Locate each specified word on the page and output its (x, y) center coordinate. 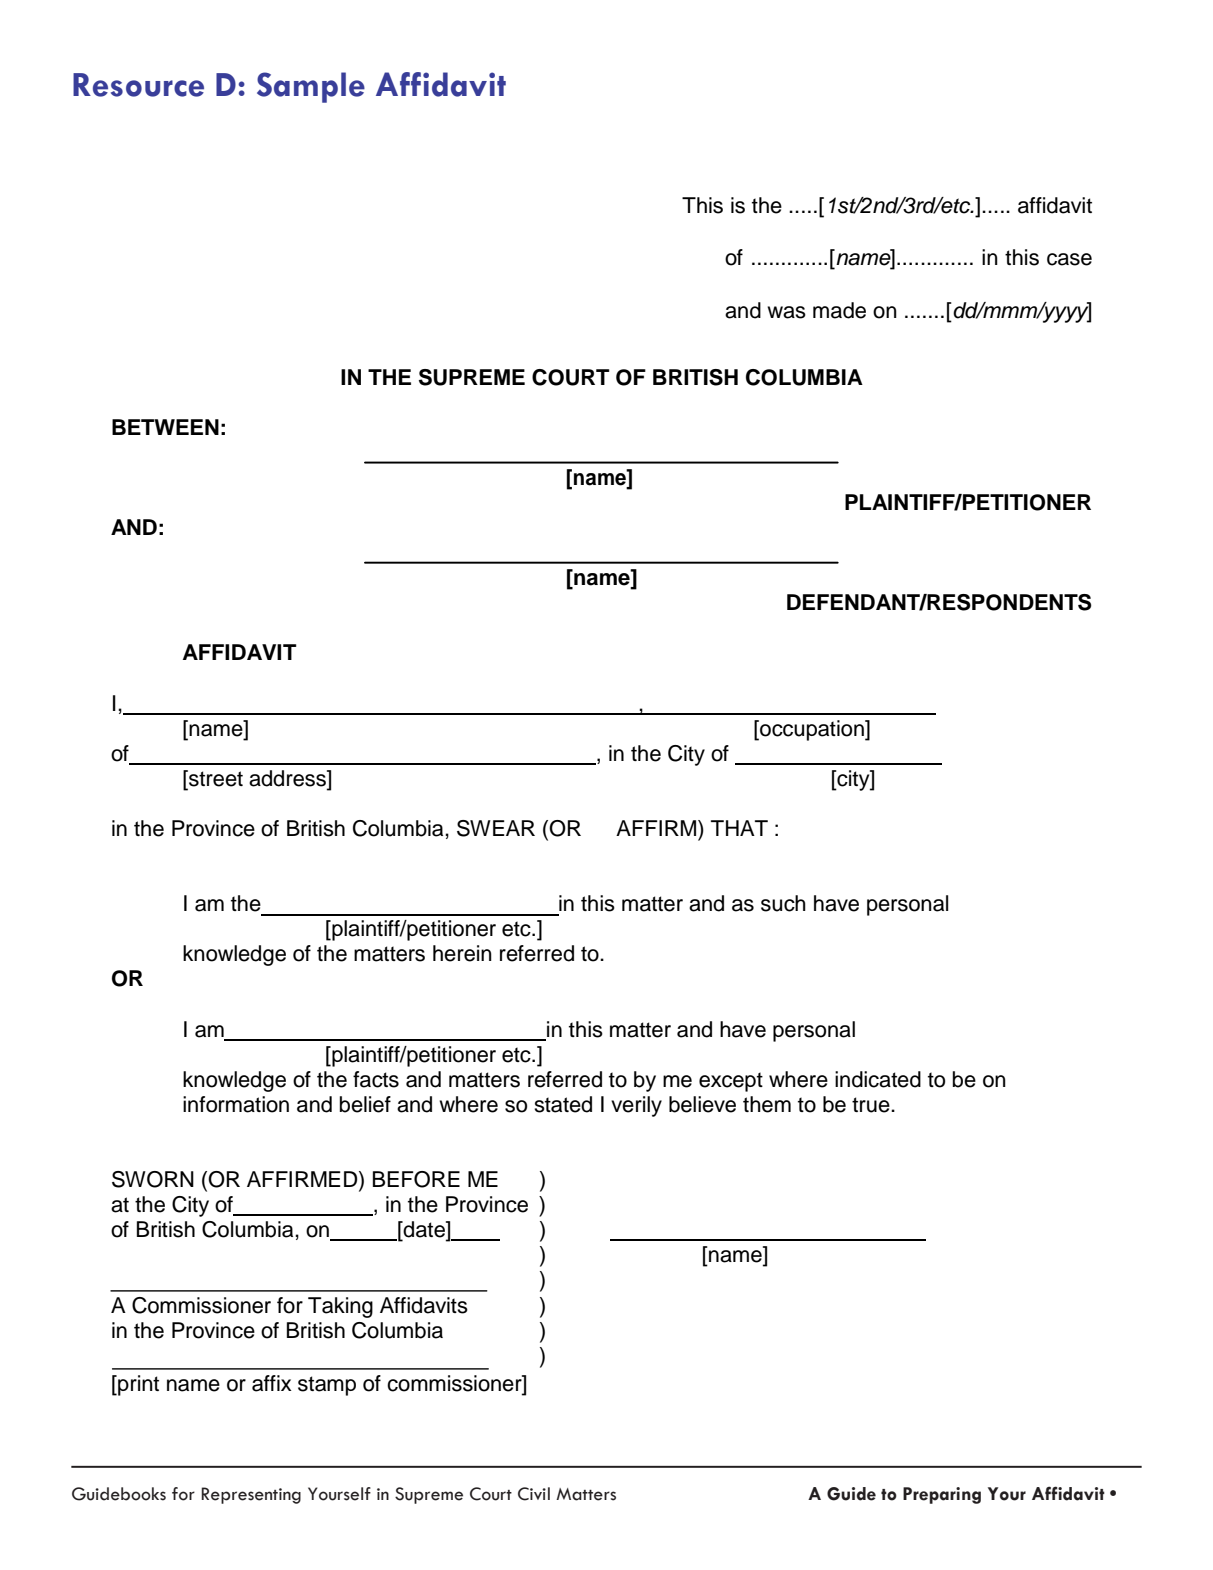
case (1069, 259)
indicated (878, 1079)
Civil (534, 1494)
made (839, 310)
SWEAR (496, 828)
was (786, 312)
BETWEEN (165, 427)
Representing (251, 1495)
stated (563, 1104)
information (236, 1104)
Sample (311, 87)
